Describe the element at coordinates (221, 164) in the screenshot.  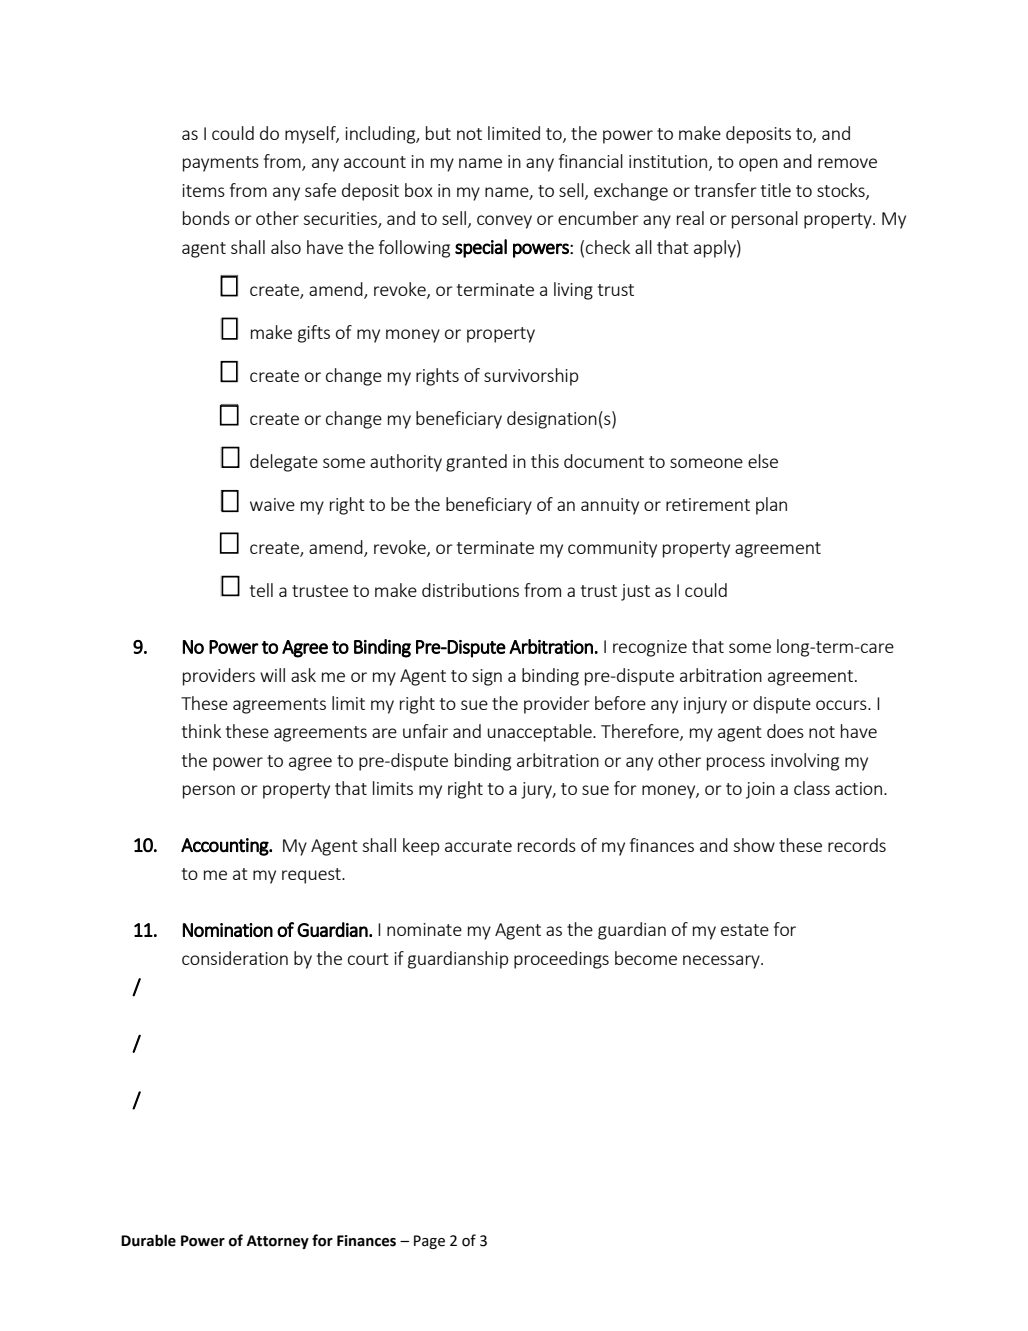
I see `payments` at that location.
